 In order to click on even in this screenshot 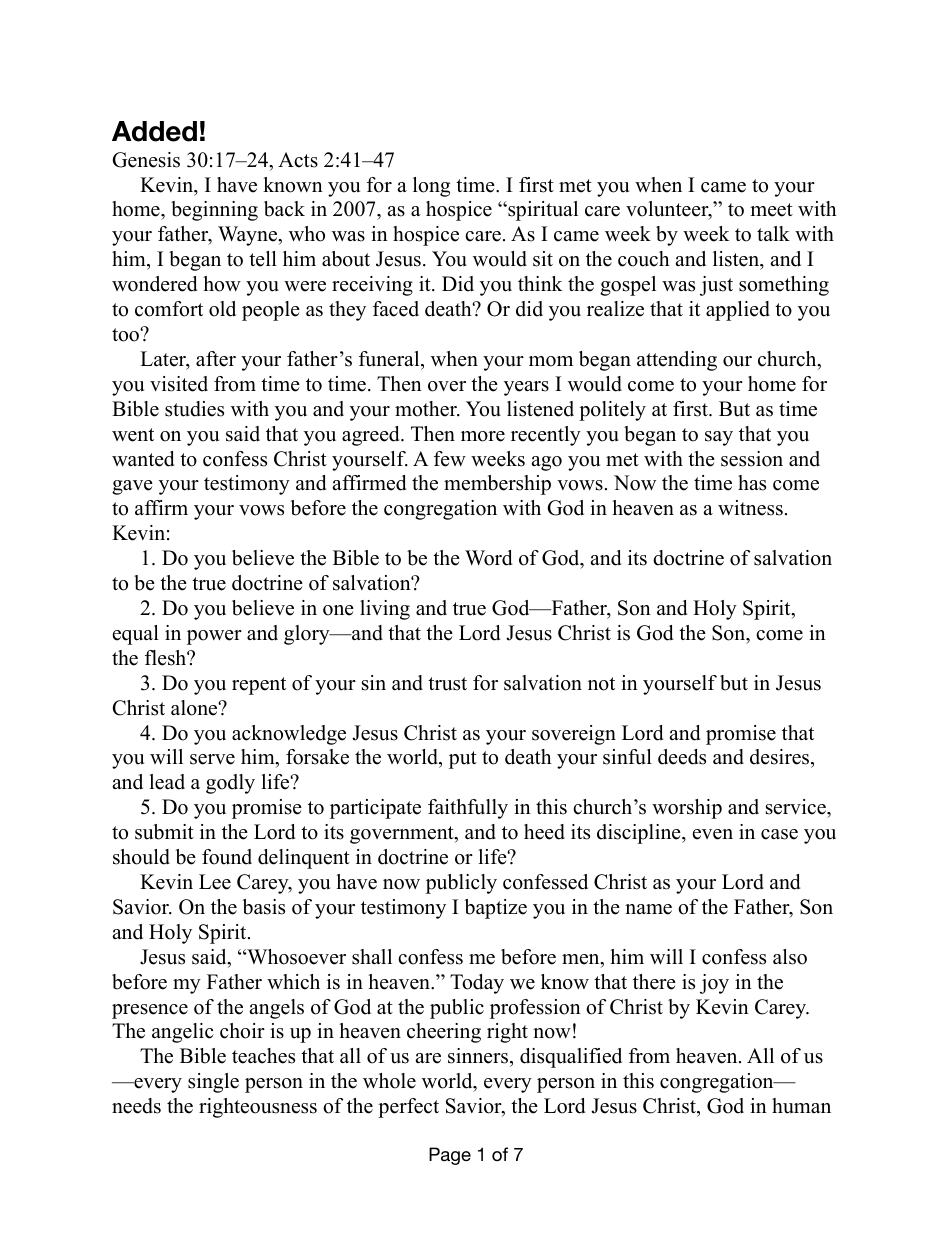, I will do `click(713, 834)`.
